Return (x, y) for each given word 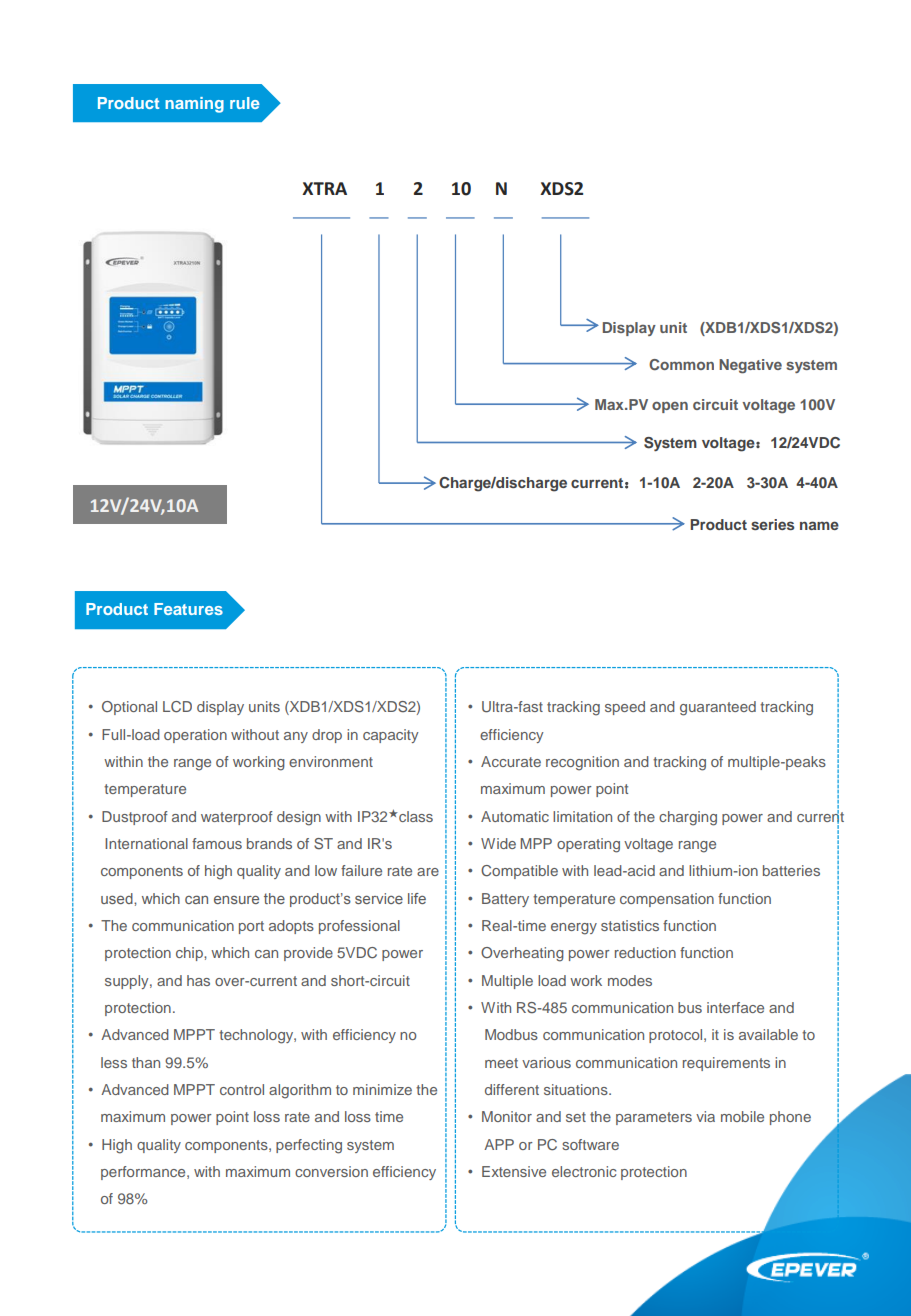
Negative (750, 366)
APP (499, 1144)
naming (194, 105)
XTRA (324, 188)
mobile (742, 1116)
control (242, 1089)
